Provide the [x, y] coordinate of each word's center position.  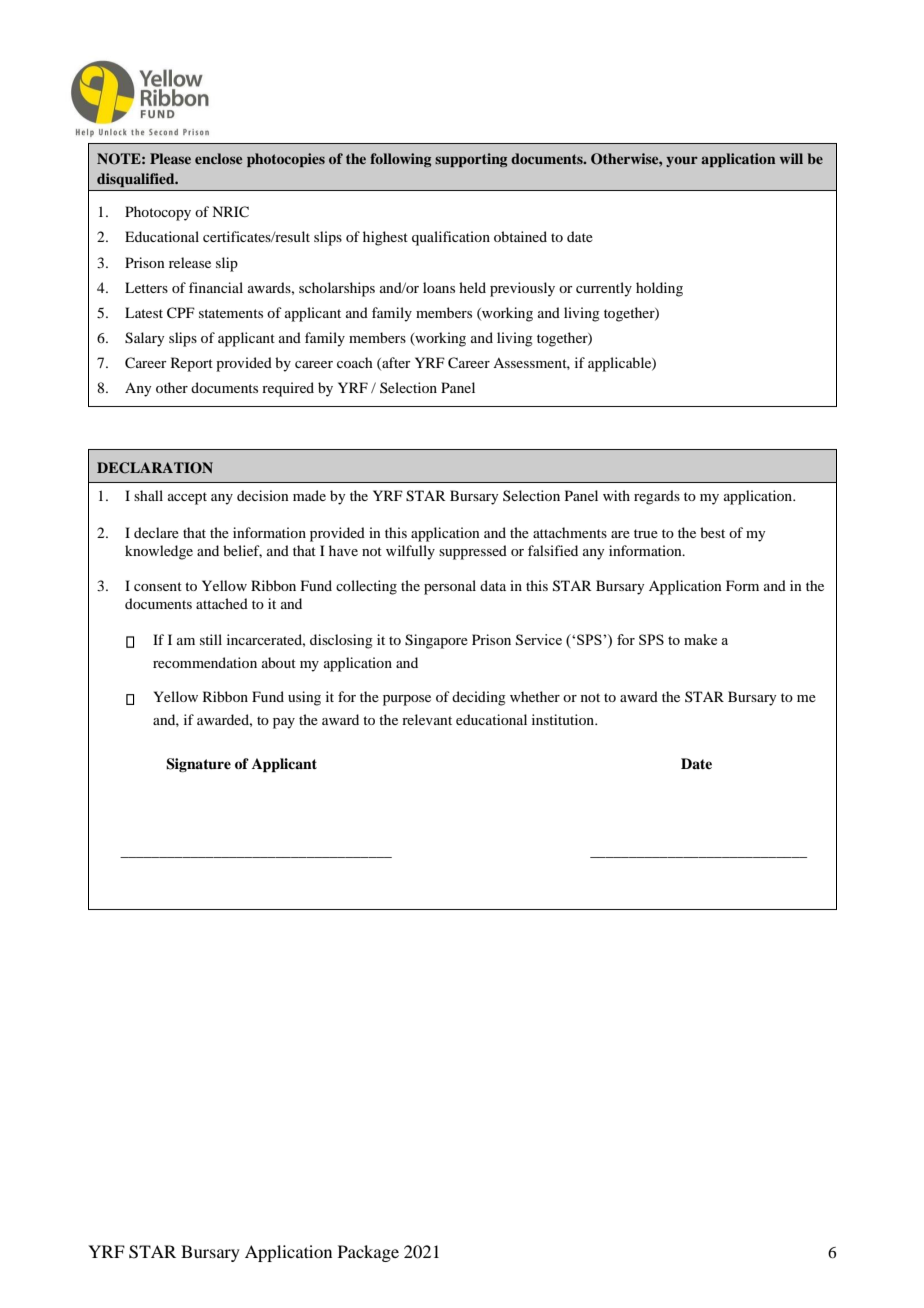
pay [284, 723]
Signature [198, 765]
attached [222, 603]
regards [657, 497]
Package [368, 1253]
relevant [427, 719]
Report [192, 364]
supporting [471, 160]
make [700, 639]
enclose [218, 158]
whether [535, 696]
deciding [479, 698]
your [682, 161]
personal [450, 587]
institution [564, 719]
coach [355, 362]
